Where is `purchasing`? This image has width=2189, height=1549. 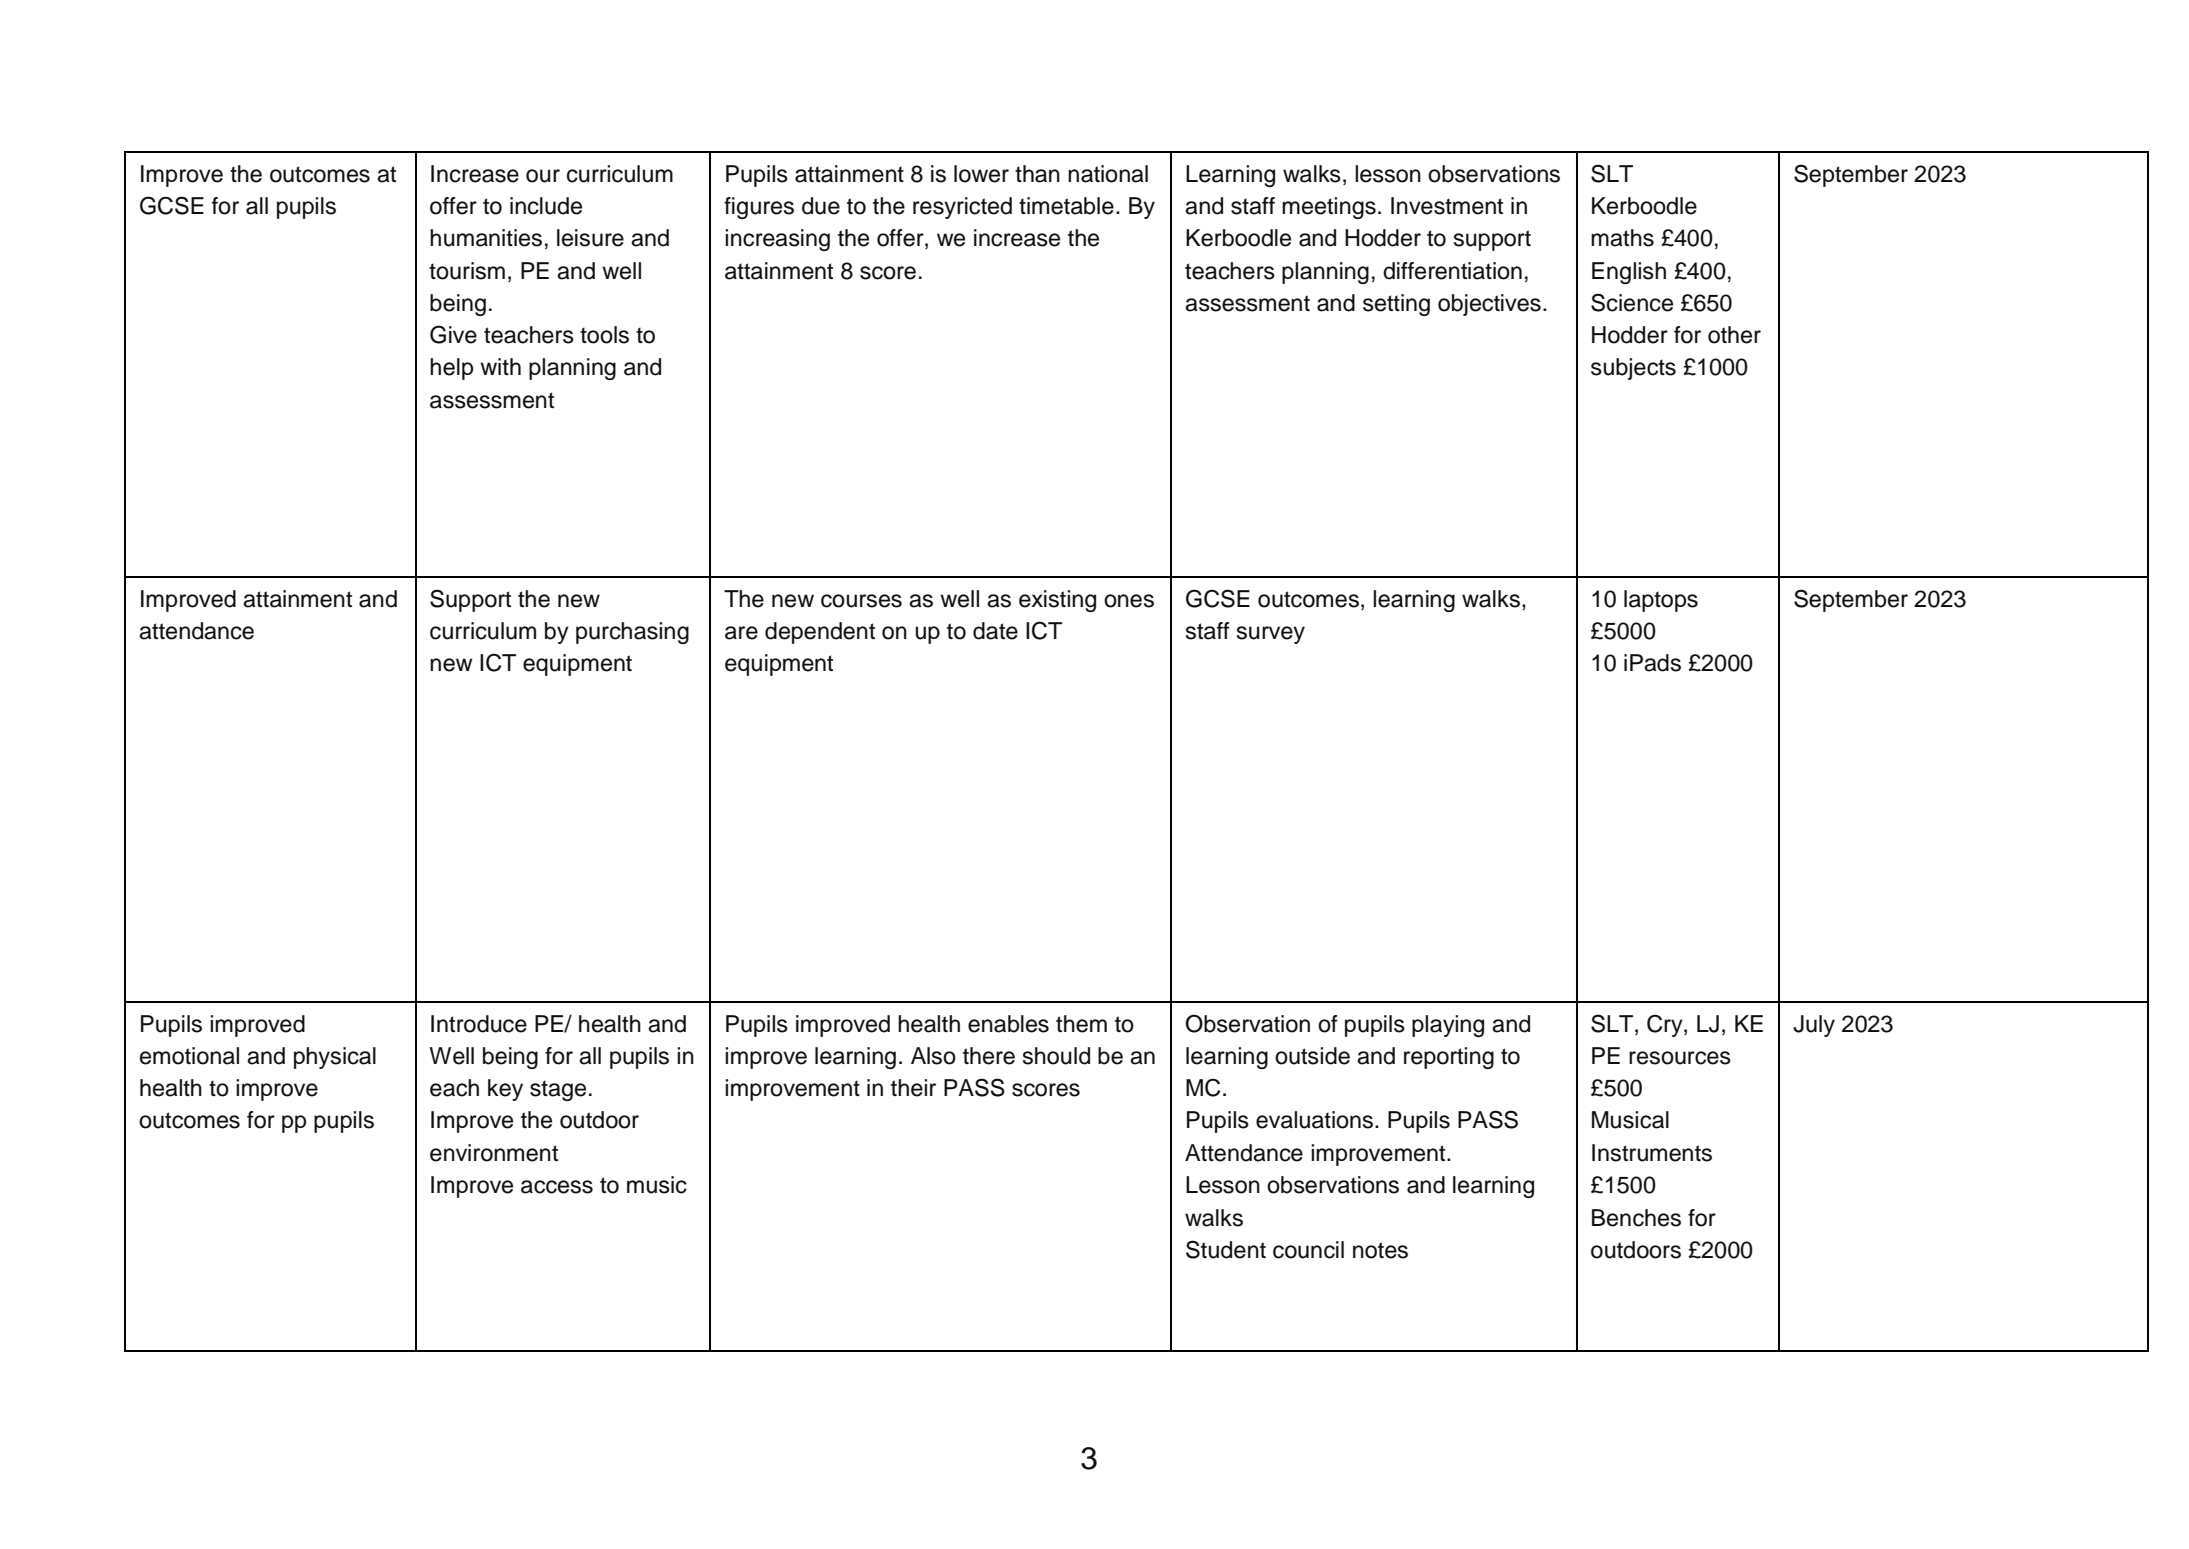
purchasing is located at coordinates (632, 633).
